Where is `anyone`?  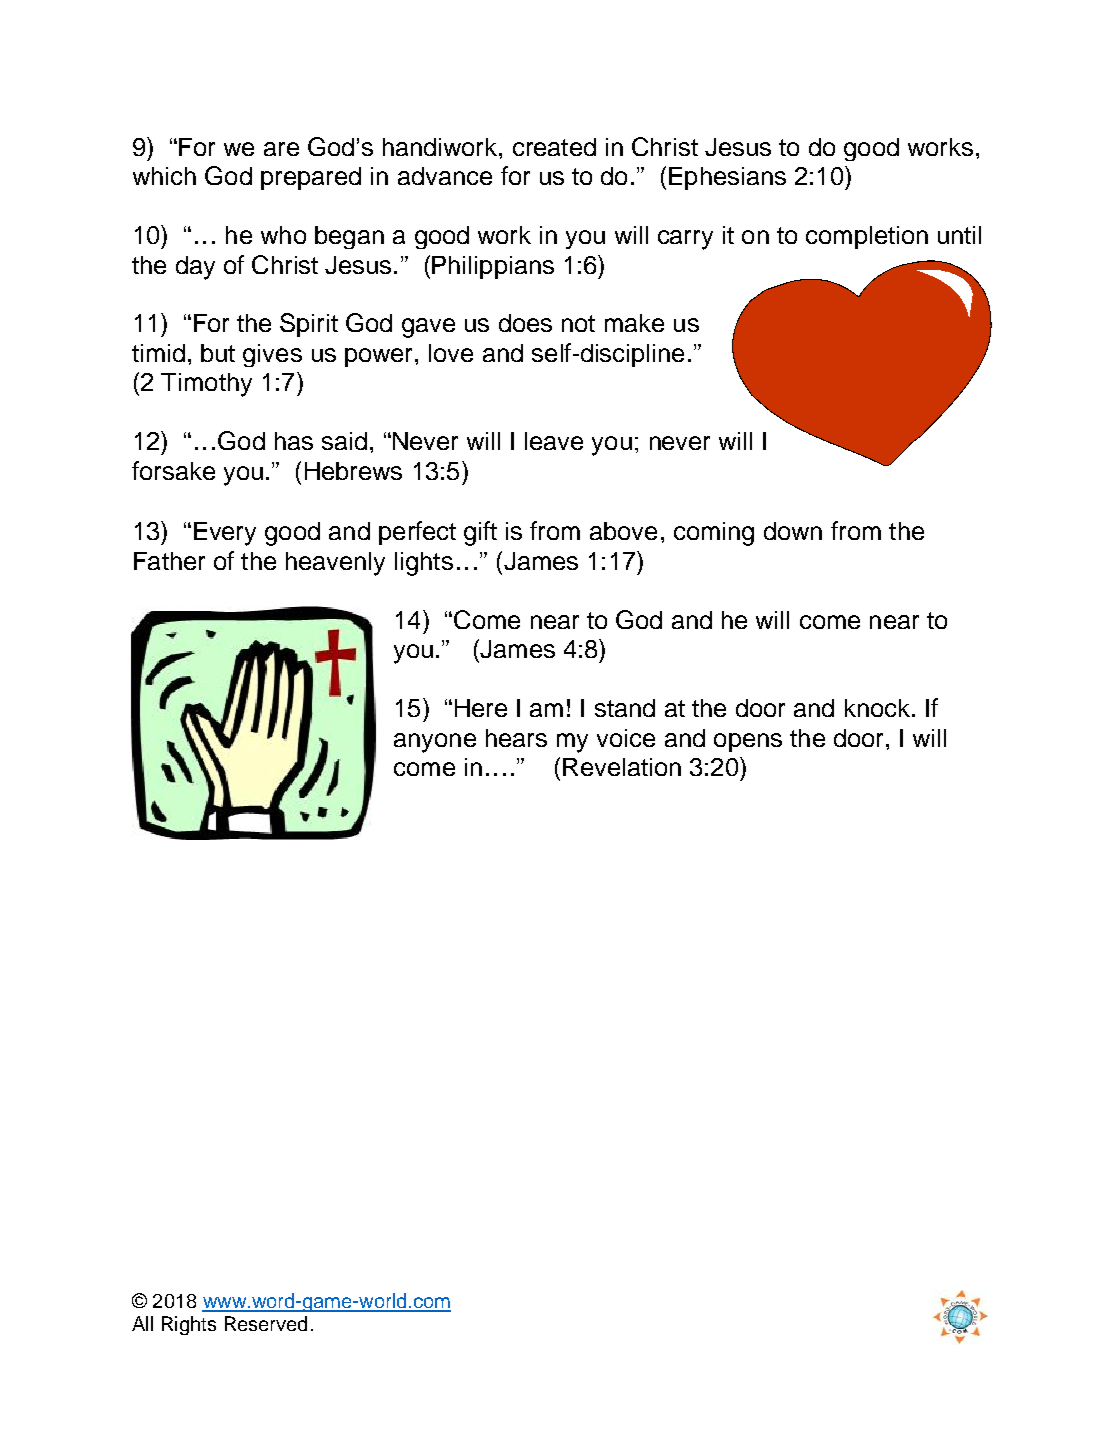
anyone is located at coordinates (435, 743).
